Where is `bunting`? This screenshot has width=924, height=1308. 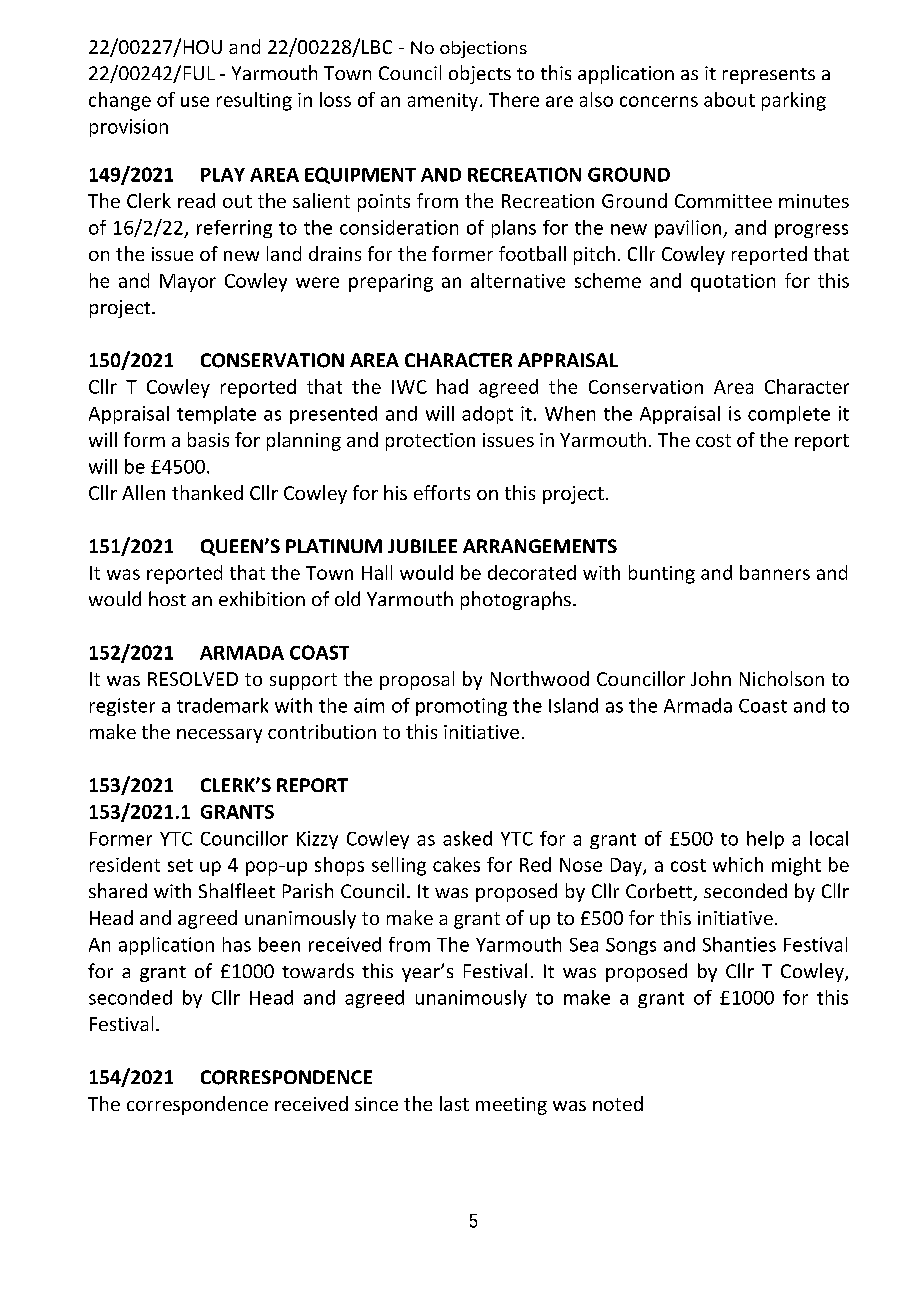
bunting is located at coordinates (662, 574).
